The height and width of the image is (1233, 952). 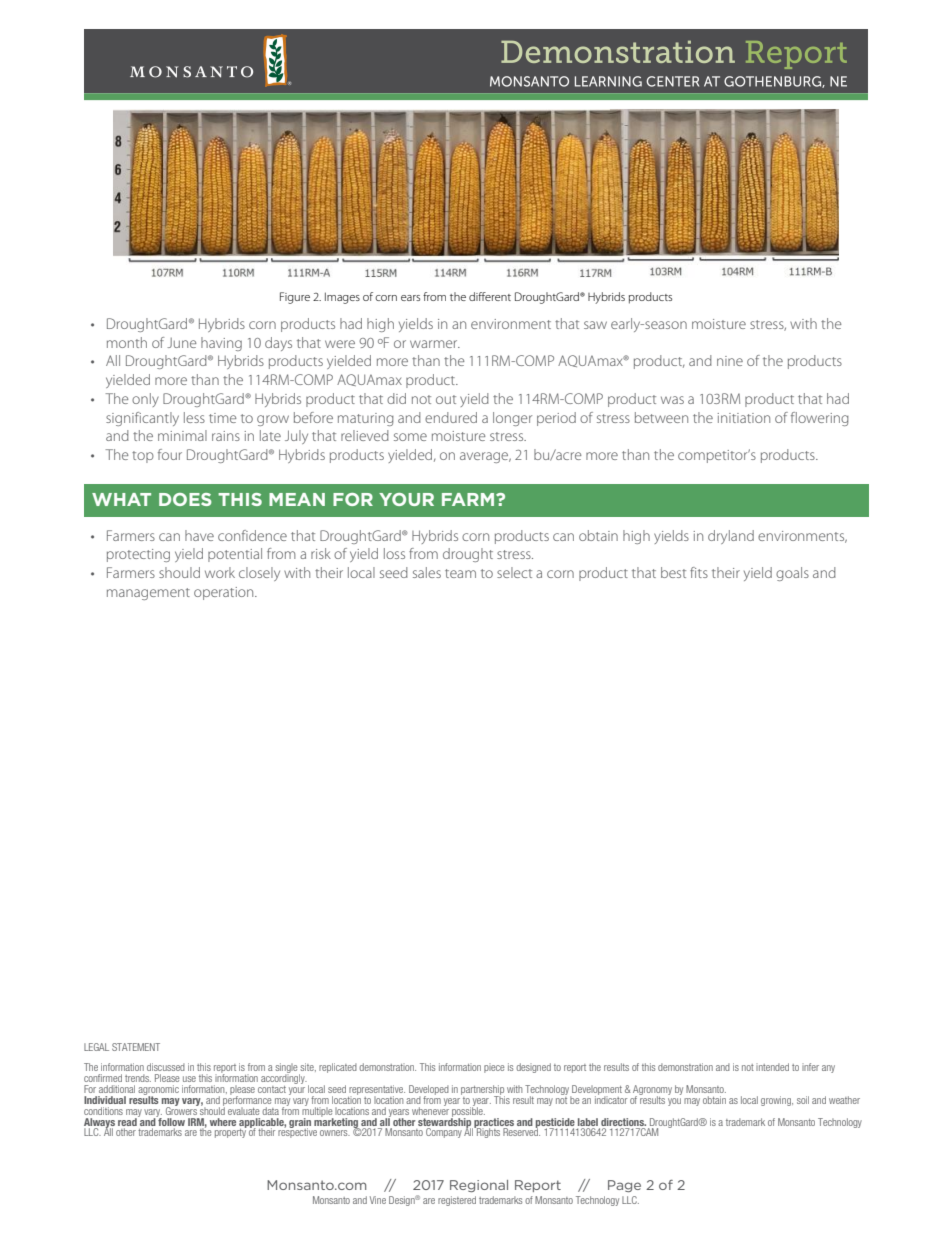 What do you see at coordinates (427, 572) in the image?
I see `sales` at bounding box center [427, 572].
